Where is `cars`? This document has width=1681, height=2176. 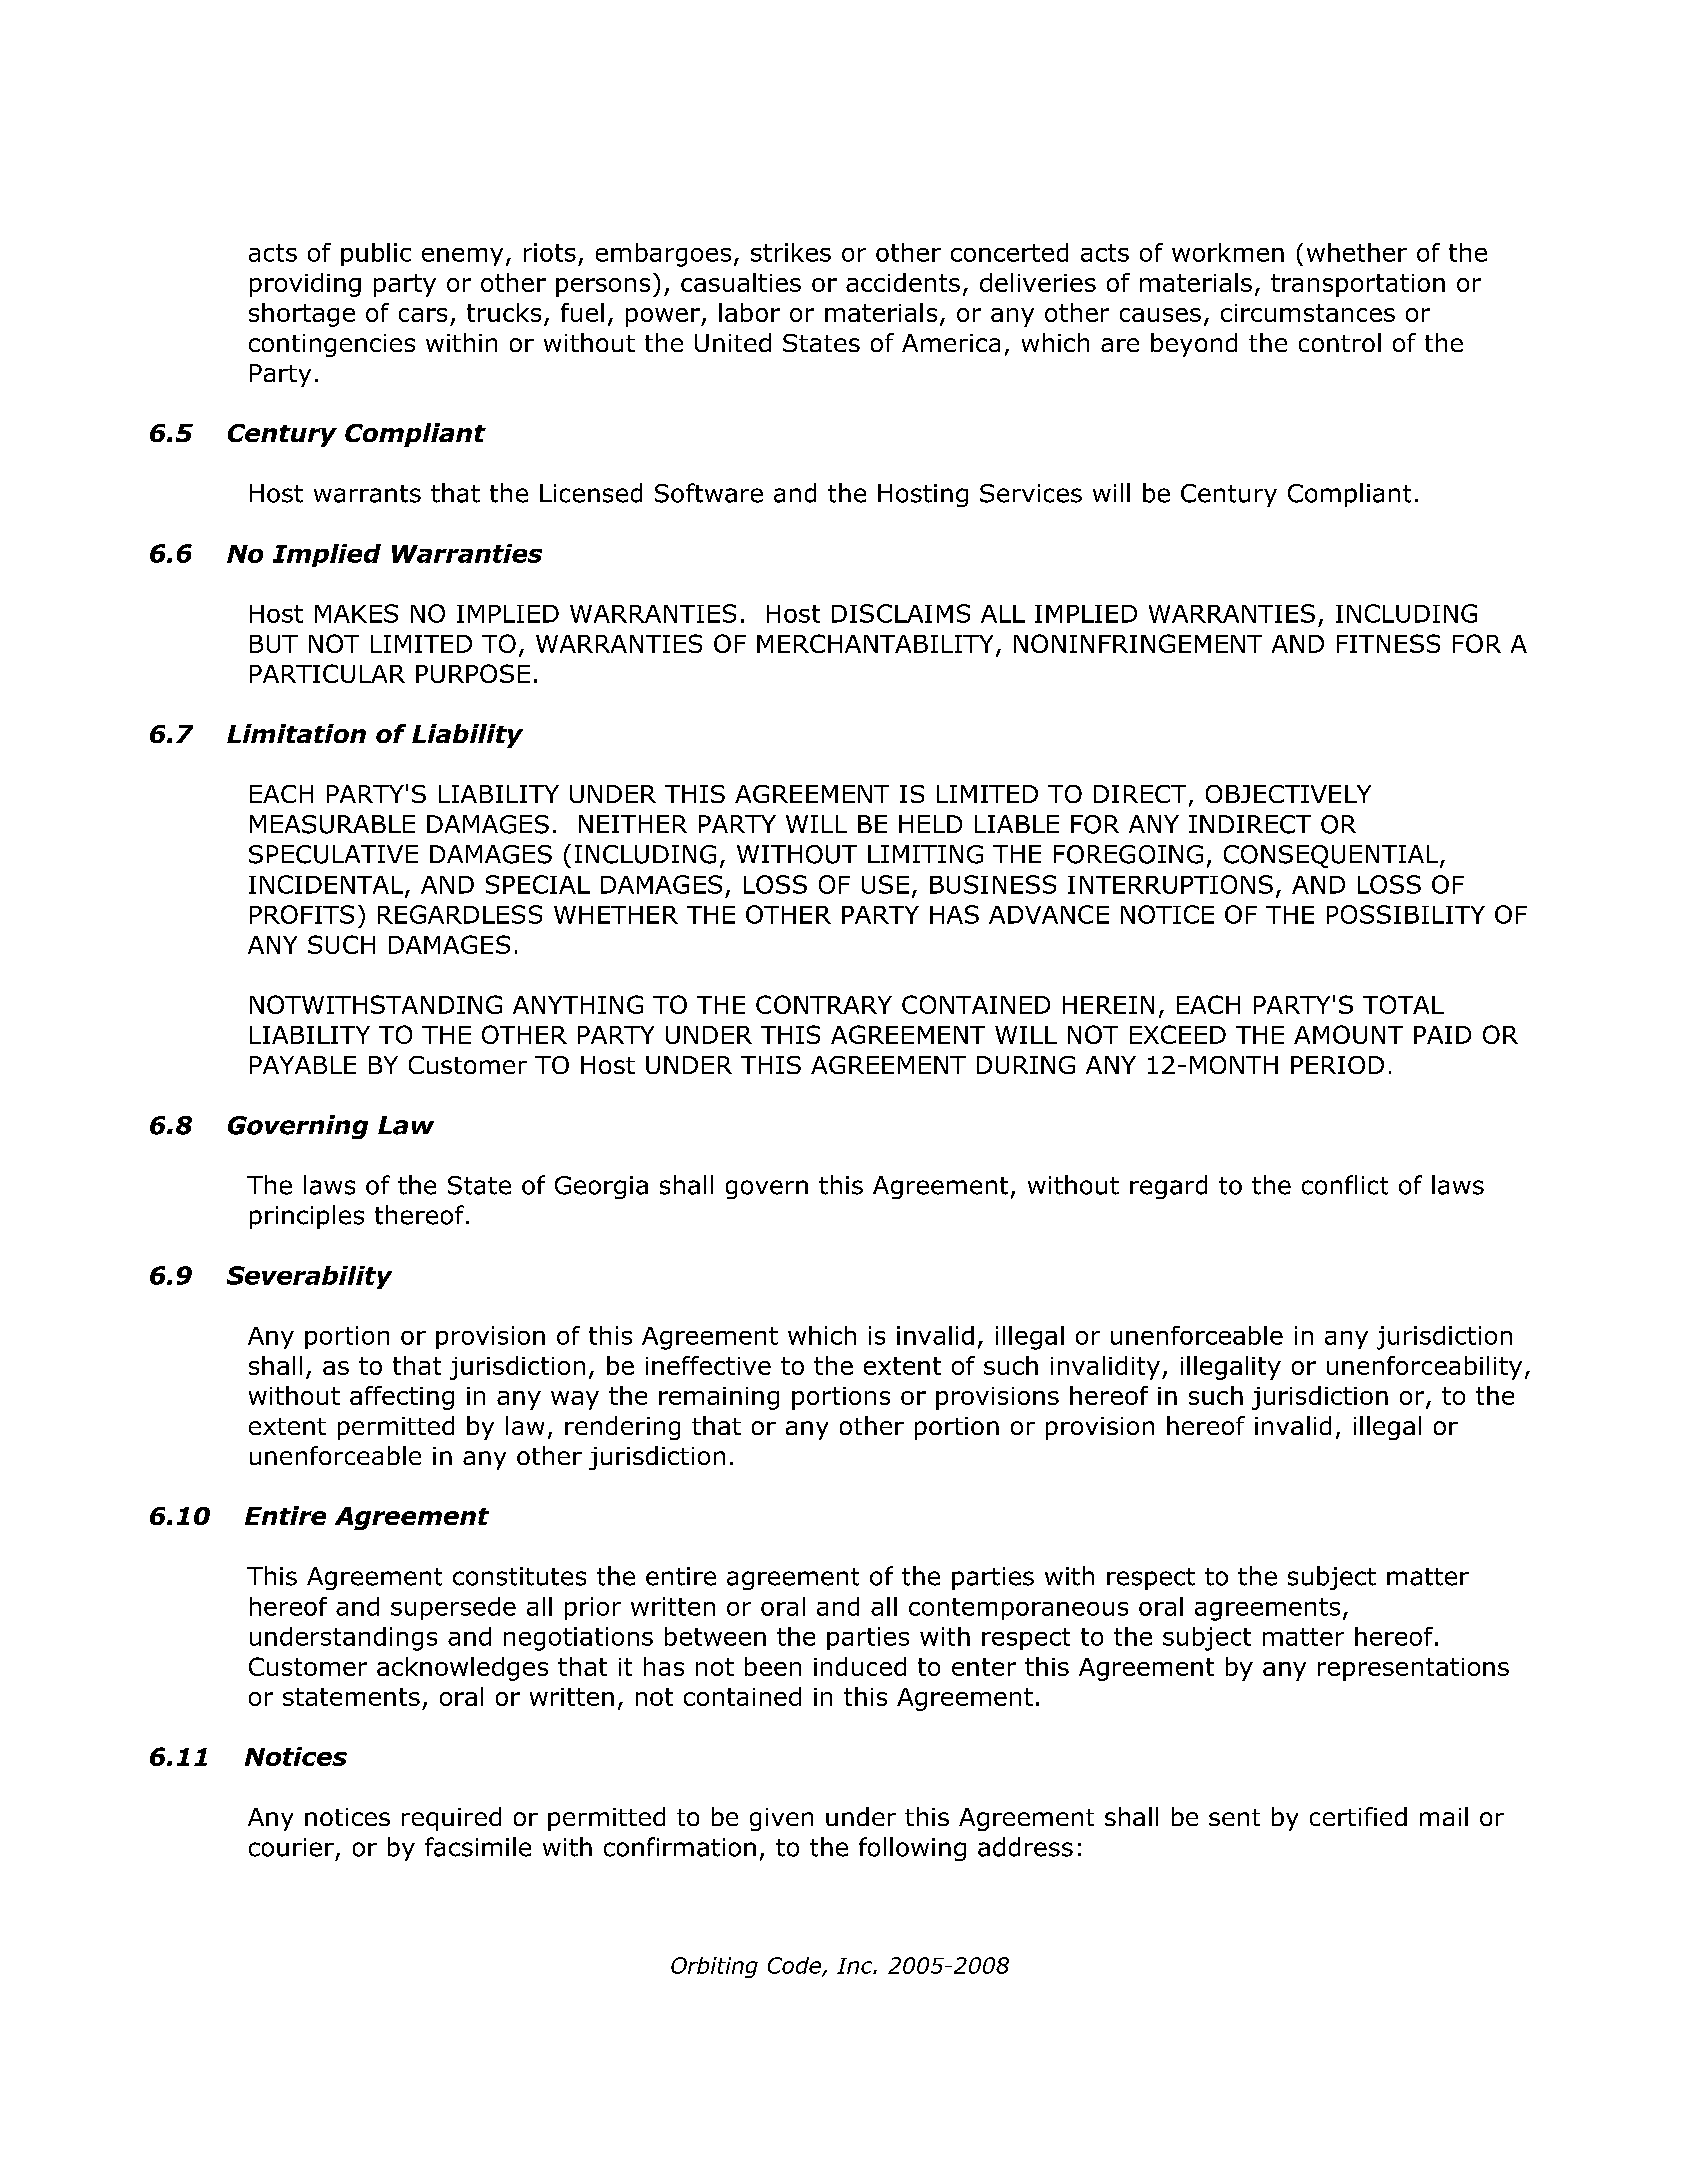
cars is located at coordinates (423, 315).
